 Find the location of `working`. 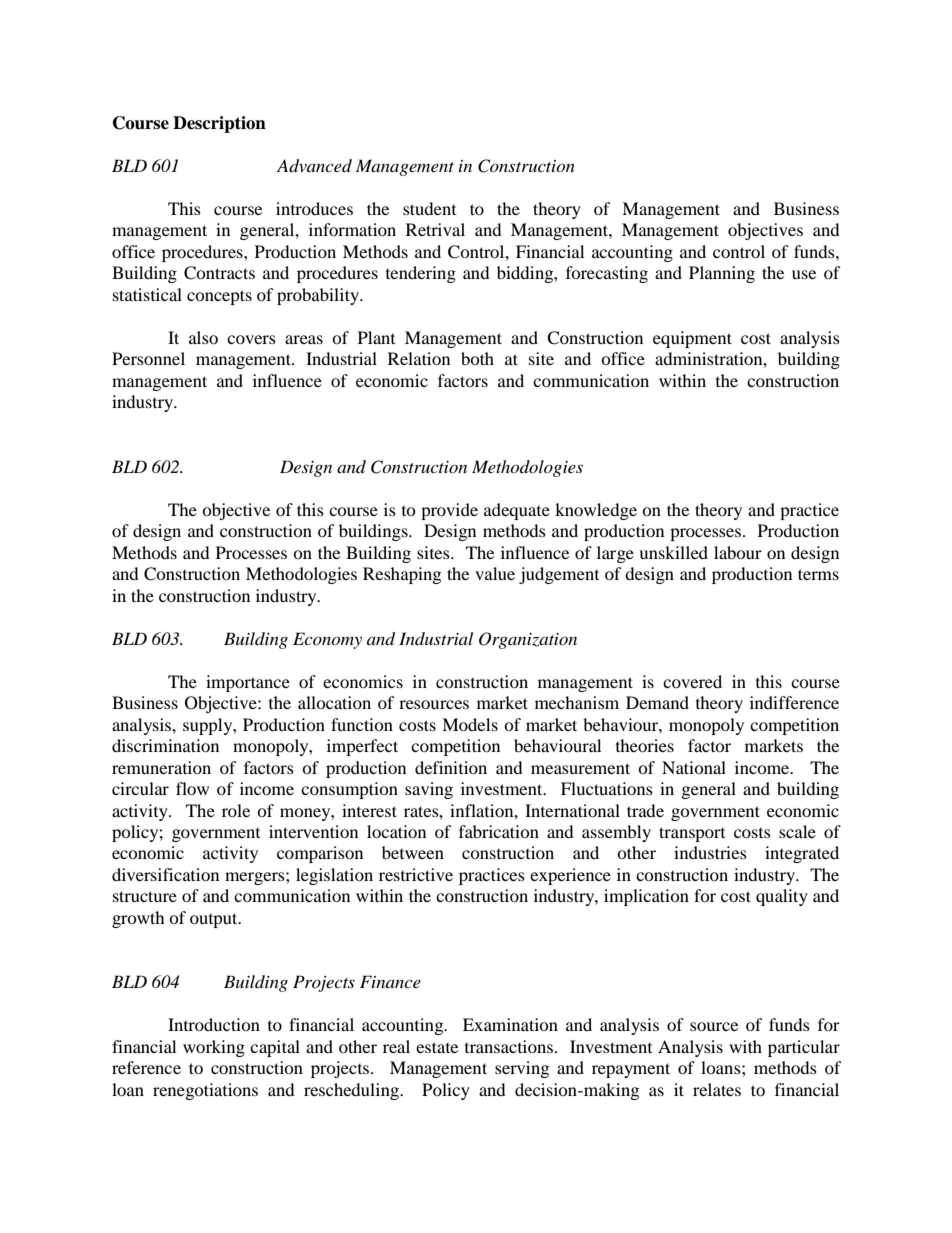

working is located at coordinates (214, 1048).
